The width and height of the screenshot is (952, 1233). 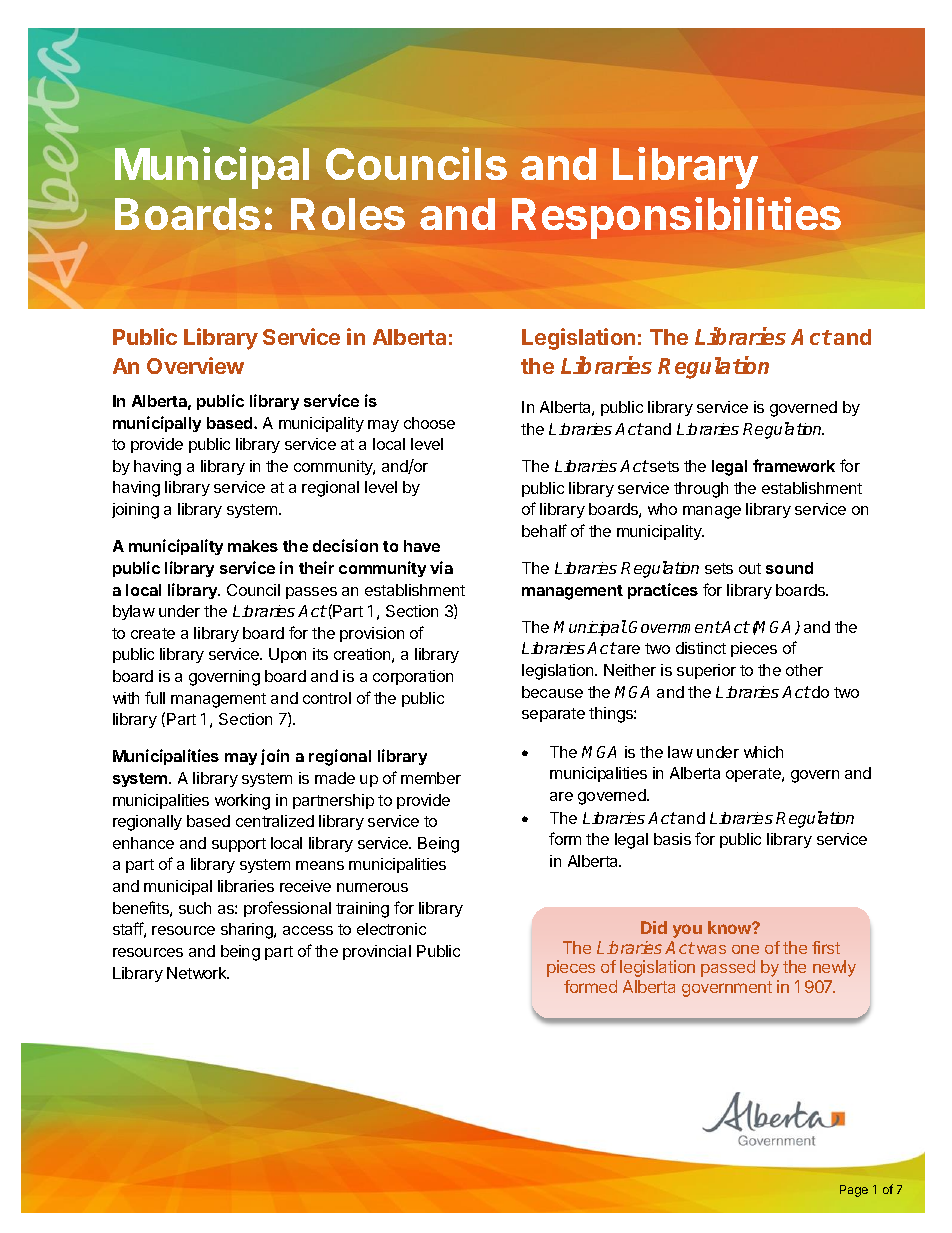 What do you see at coordinates (804, 670) in the screenshot?
I see `other` at bounding box center [804, 670].
